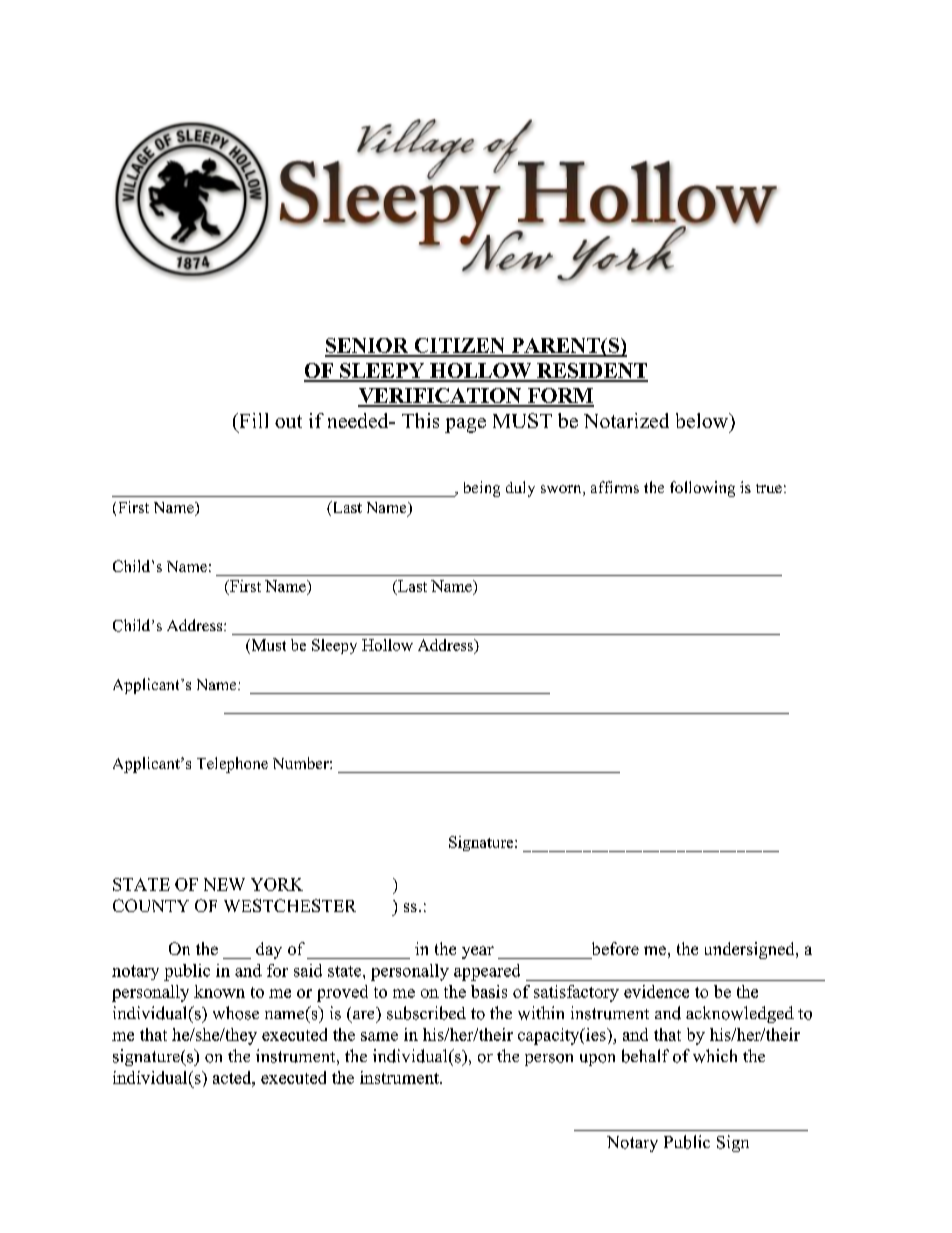 Image resolution: width=952 pixels, height=1233 pixels. Describe the element at coordinates (252, 420) in the image. I see `Fill` at that location.
